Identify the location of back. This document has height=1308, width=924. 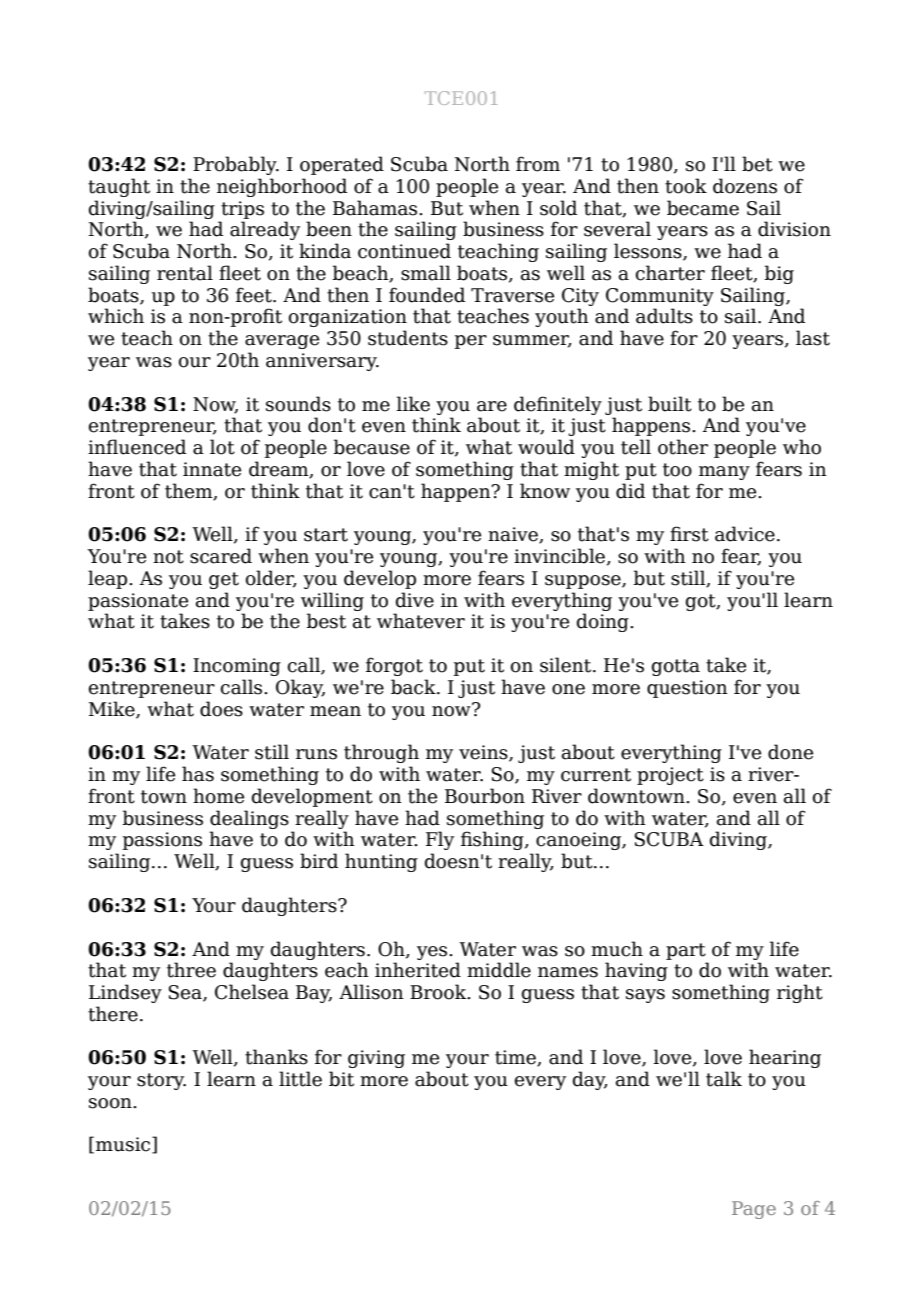
(414, 687).
